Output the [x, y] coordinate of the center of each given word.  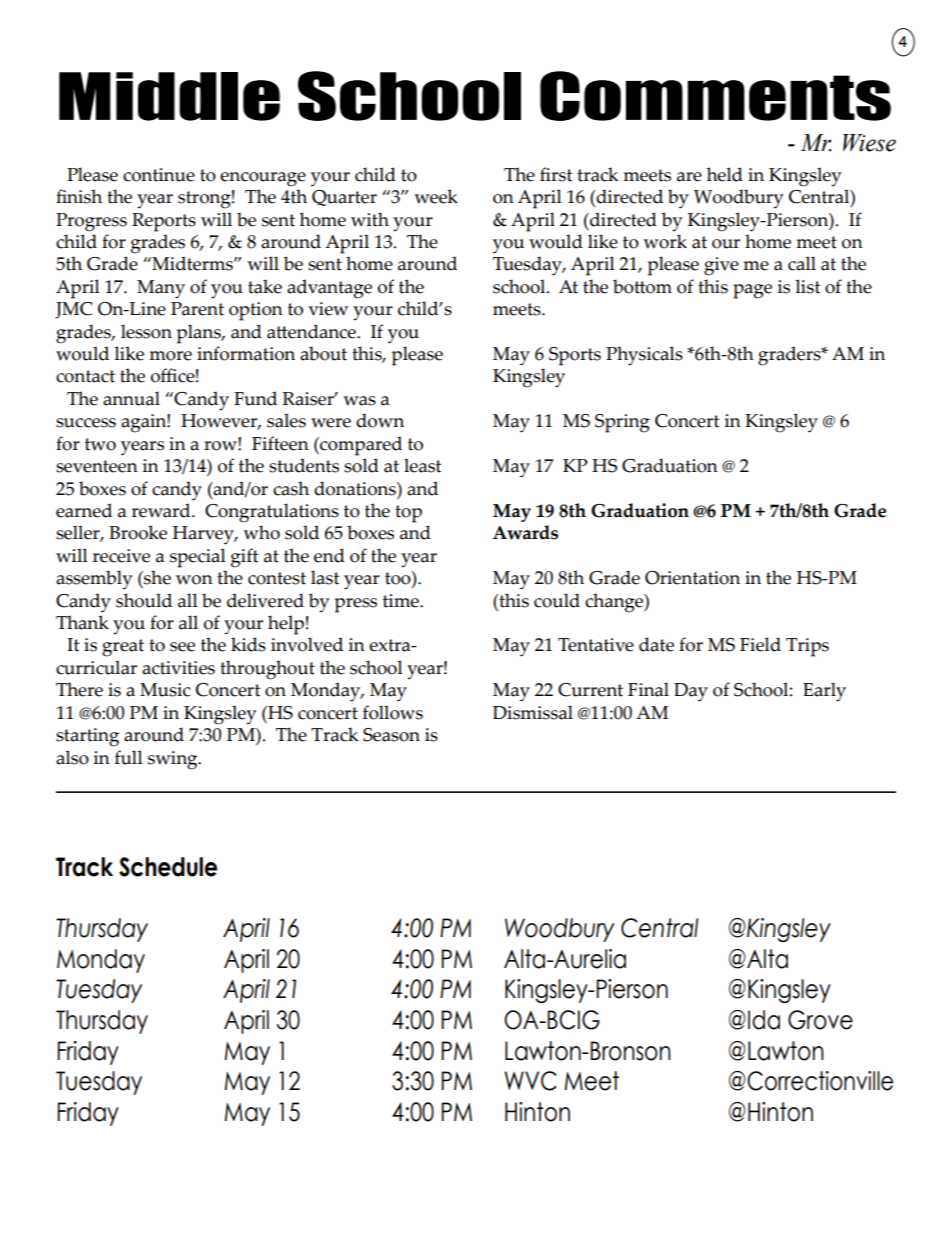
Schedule [168, 867]
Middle [169, 96]
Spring [622, 423]
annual [131, 398]
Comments [715, 96]
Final [648, 689]
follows [393, 712]
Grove [820, 1020]
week [436, 196]
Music [165, 690]
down [380, 420]
